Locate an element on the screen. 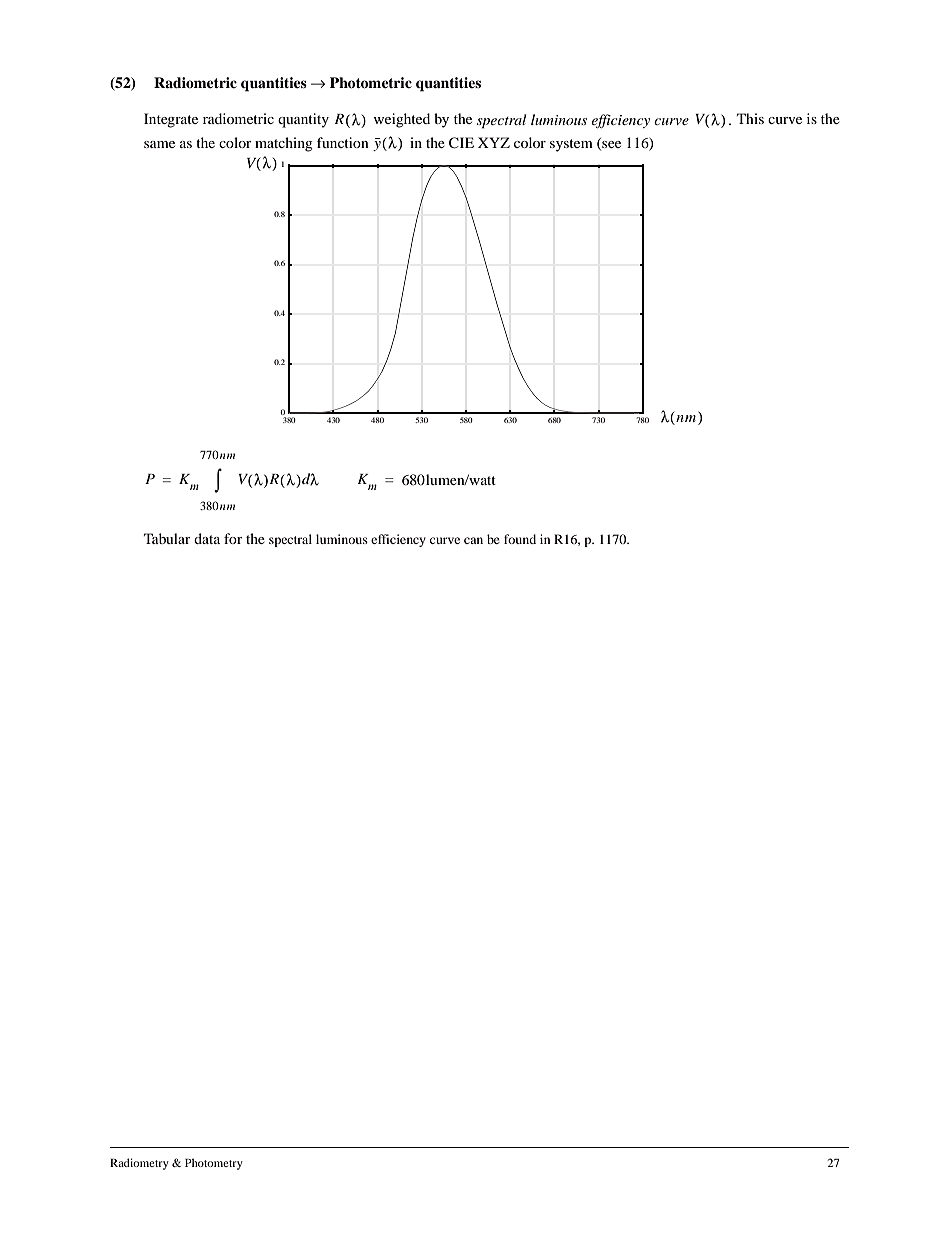 The image size is (952, 1233). Tabular is located at coordinates (167, 538).
